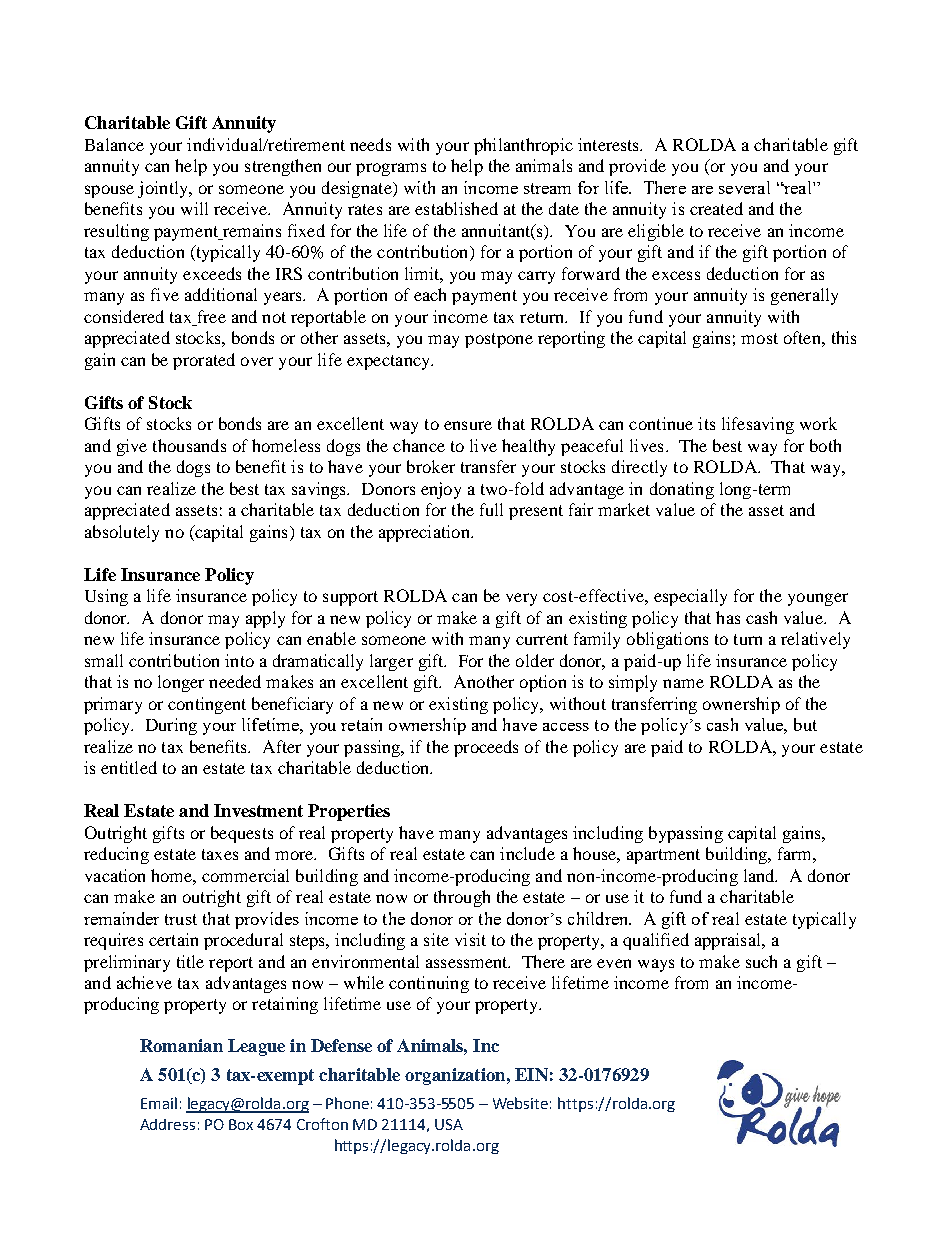 This screenshot has height=1233, width=952. What do you see at coordinates (744, 187) in the screenshot?
I see `several` at bounding box center [744, 187].
